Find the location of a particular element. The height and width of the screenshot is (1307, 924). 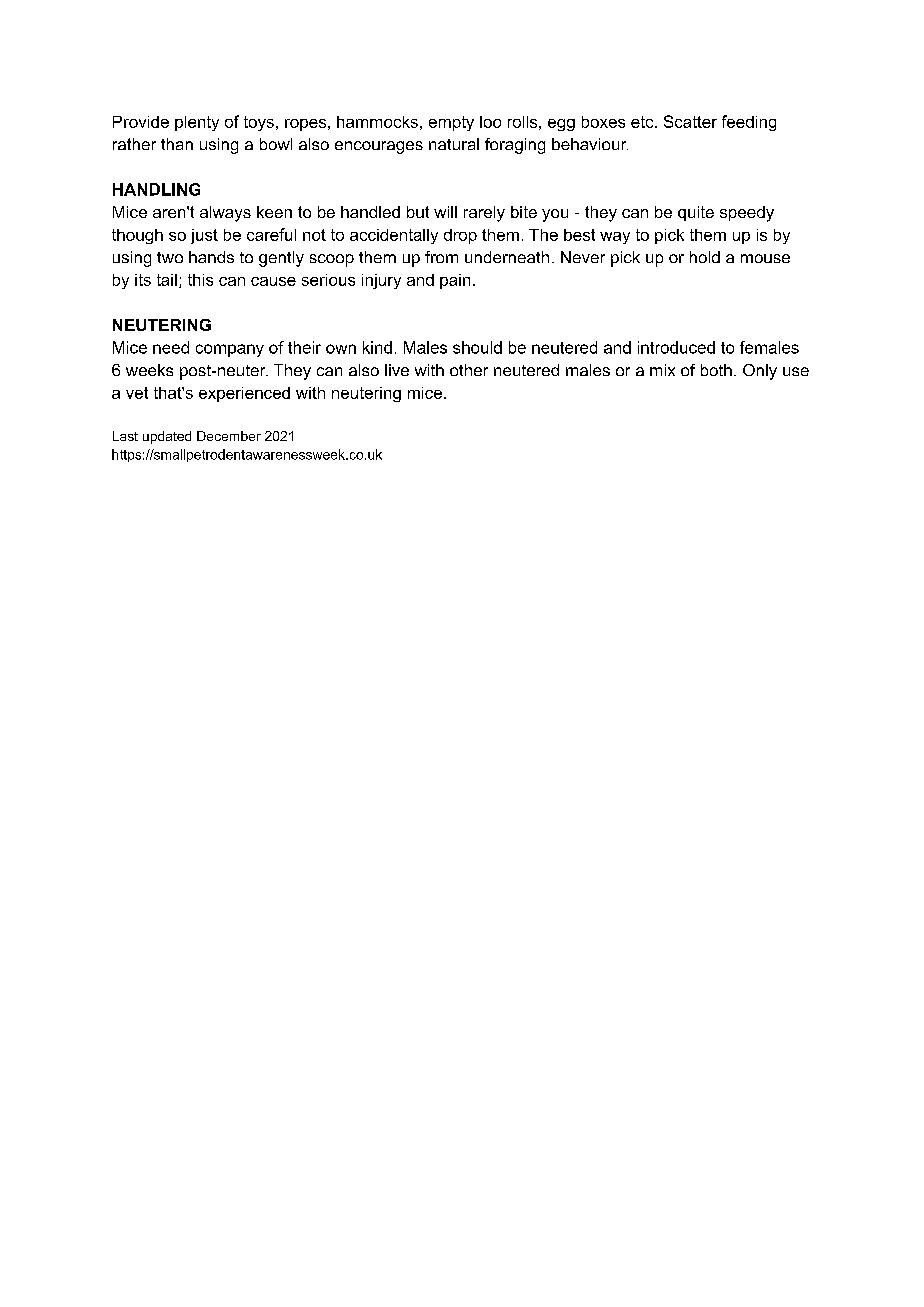

December is located at coordinates (229, 436).
